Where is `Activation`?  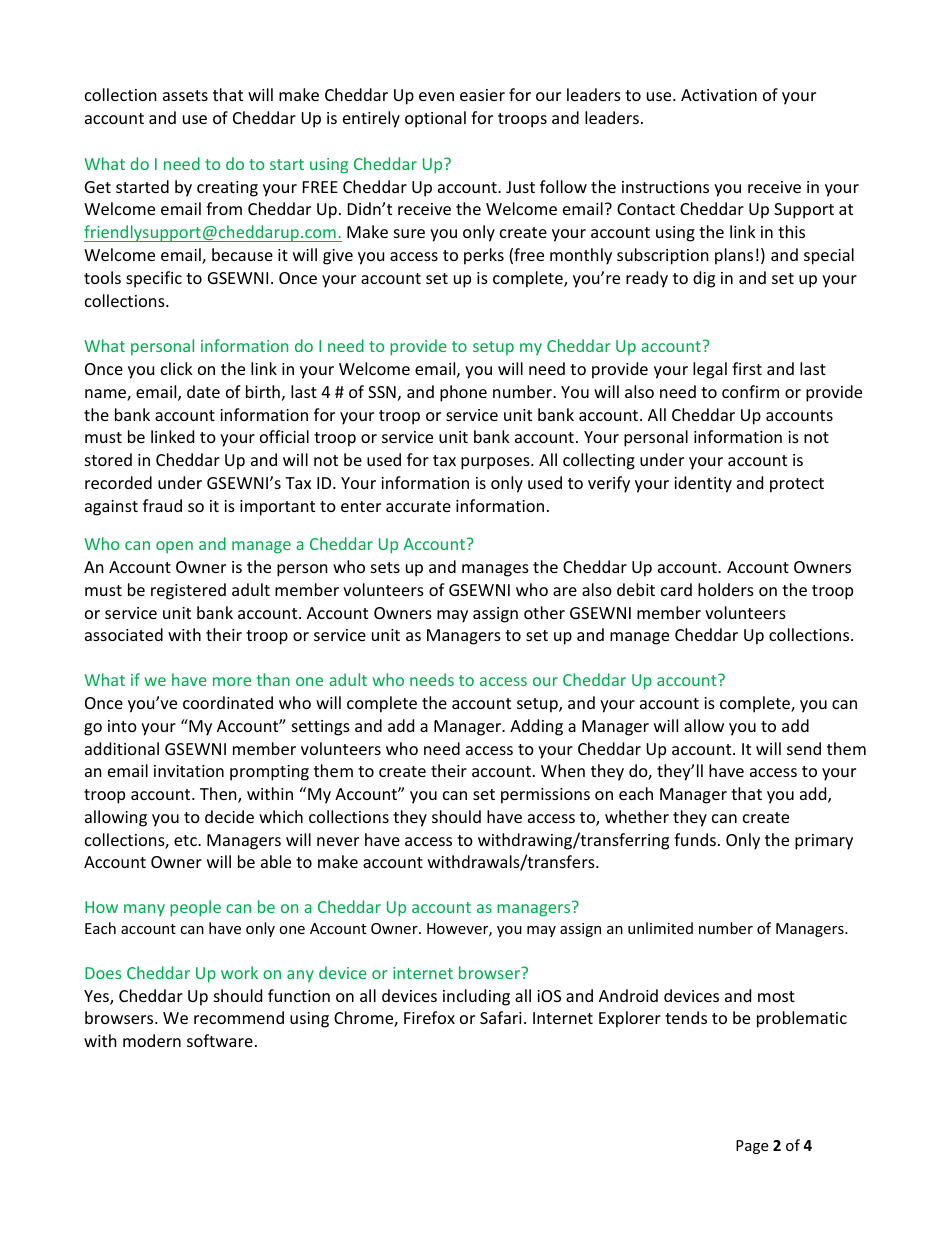
Activation is located at coordinates (719, 95).
